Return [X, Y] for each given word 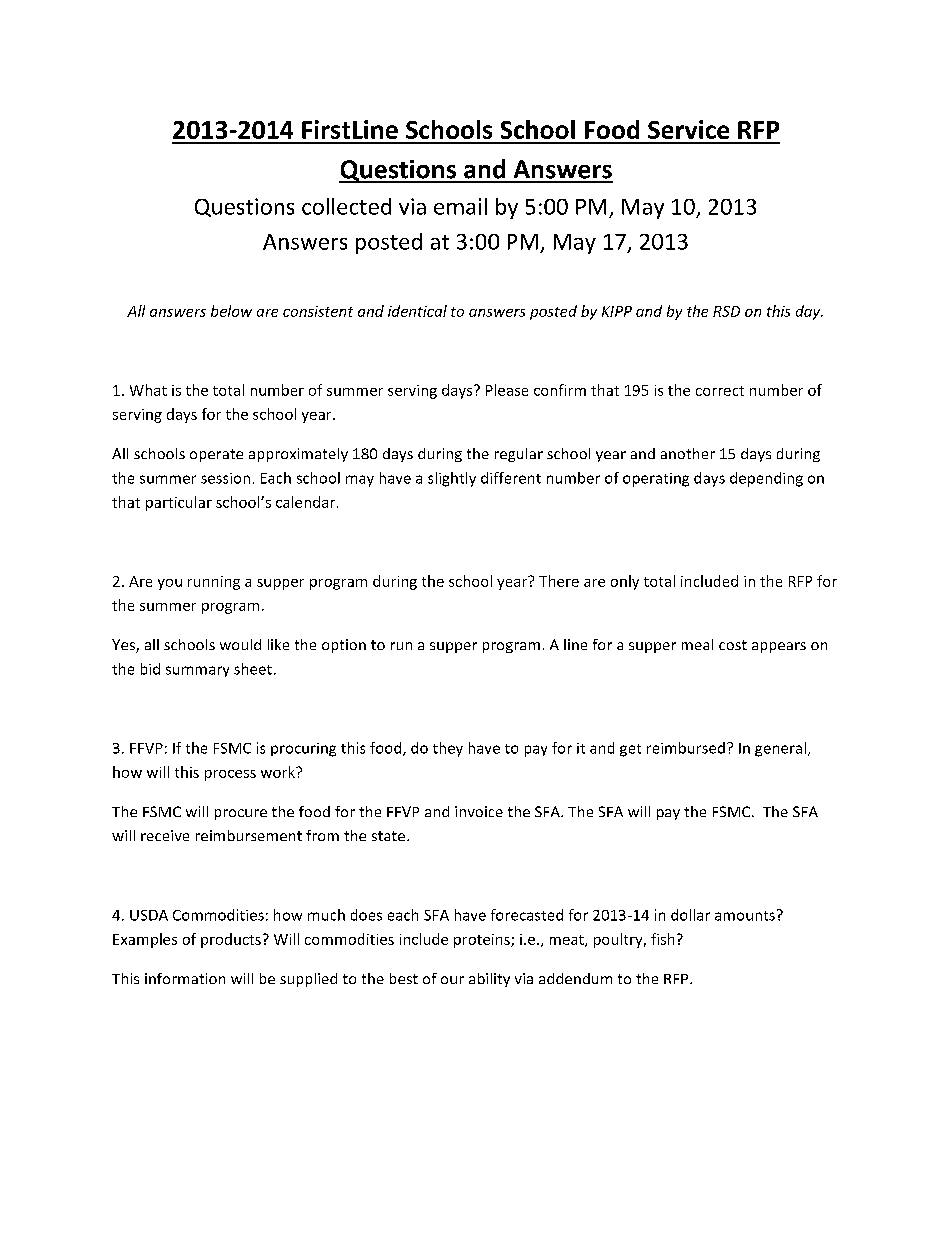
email [460, 206]
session [225, 478]
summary [197, 671]
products [231, 940]
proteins [483, 941]
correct [720, 391]
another [688, 453]
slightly [452, 479]
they [448, 749]
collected [346, 206]
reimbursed [686, 748]
